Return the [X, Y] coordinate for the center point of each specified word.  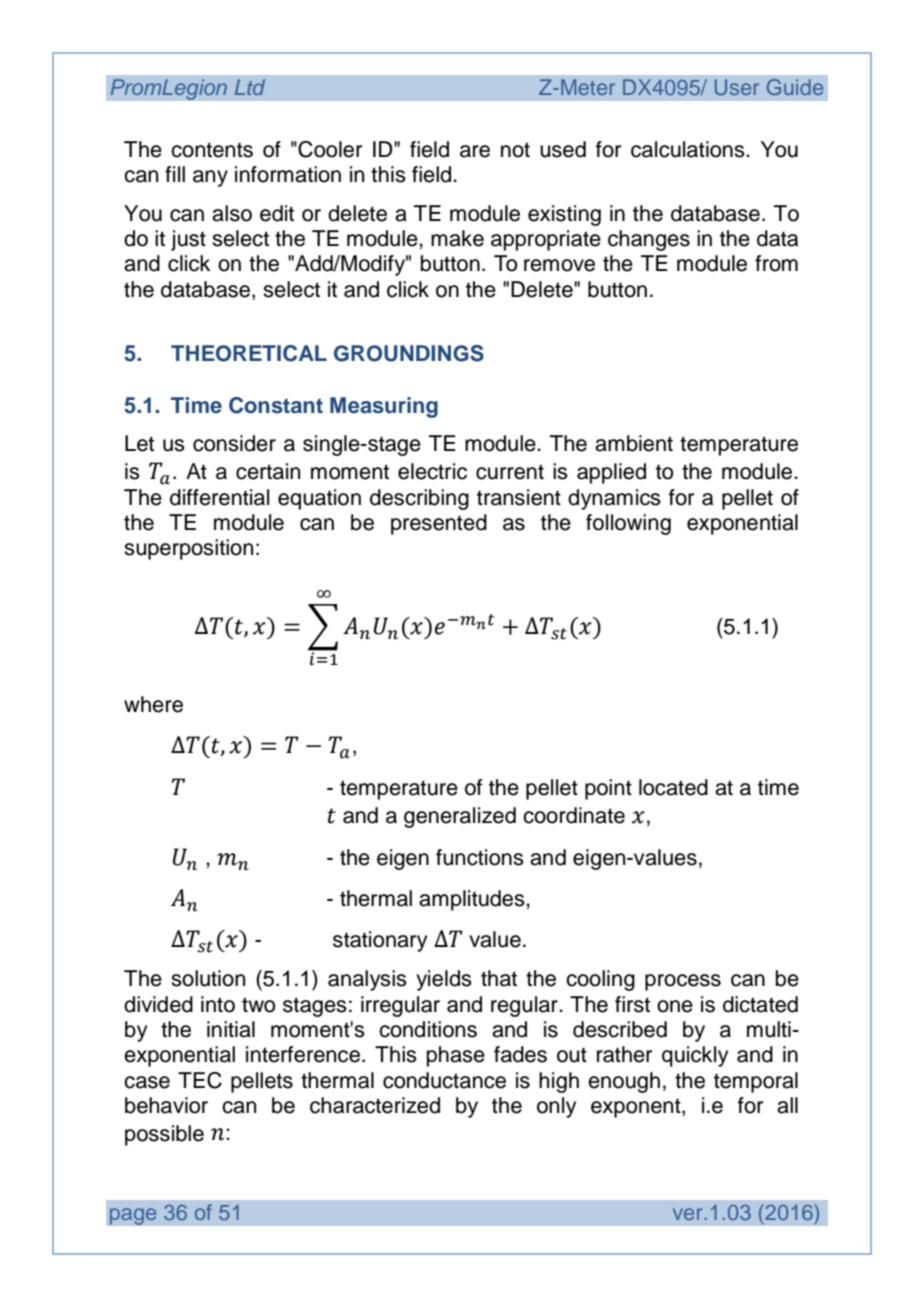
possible [164, 1135]
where [153, 704]
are [475, 151]
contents [212, 150]
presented [439, 524]
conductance [444, 1080]
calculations [689, 149]
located [673, 787]
